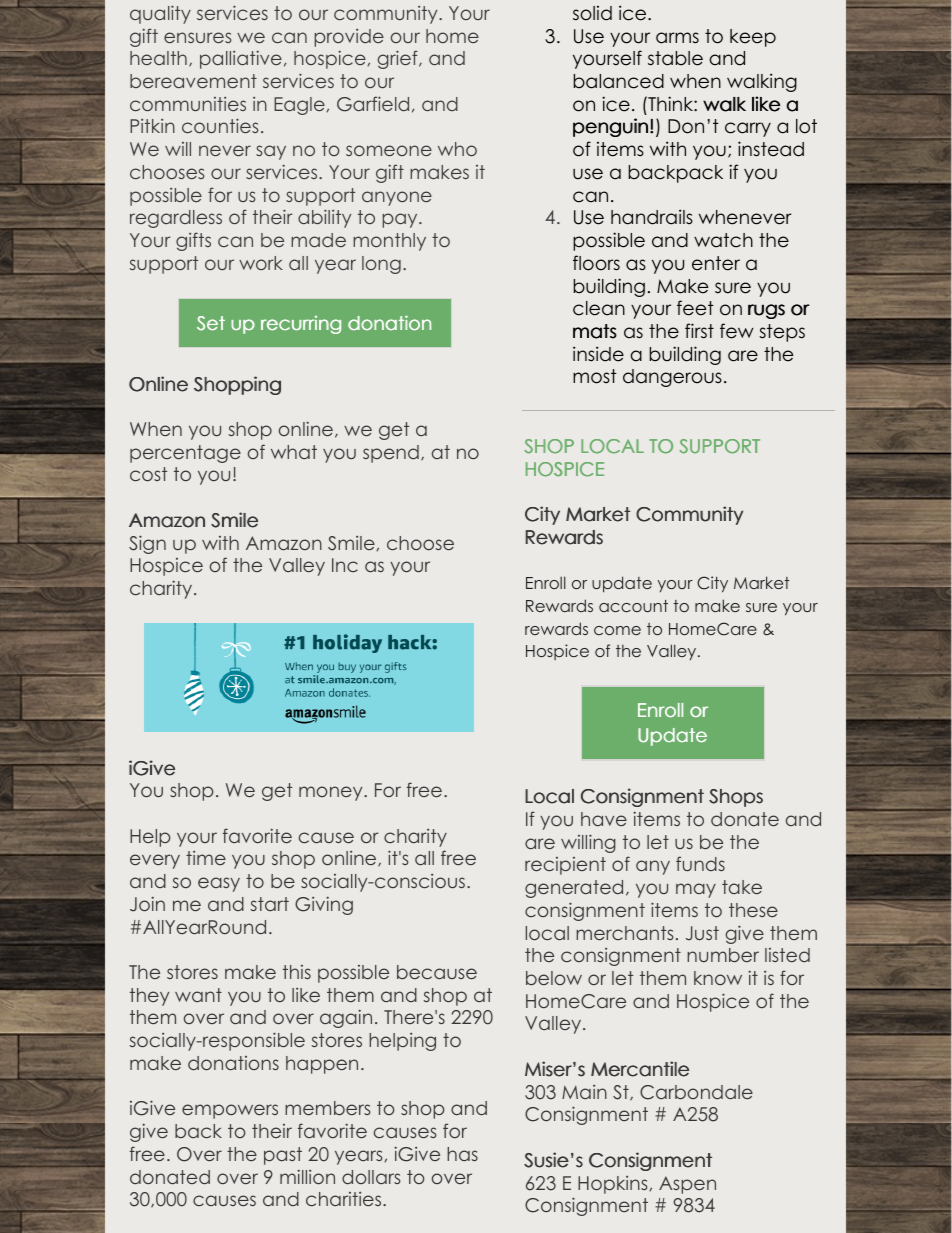  Describe the element at coordinates (753, 38) in the screenshot. I see `keep` at that location.
